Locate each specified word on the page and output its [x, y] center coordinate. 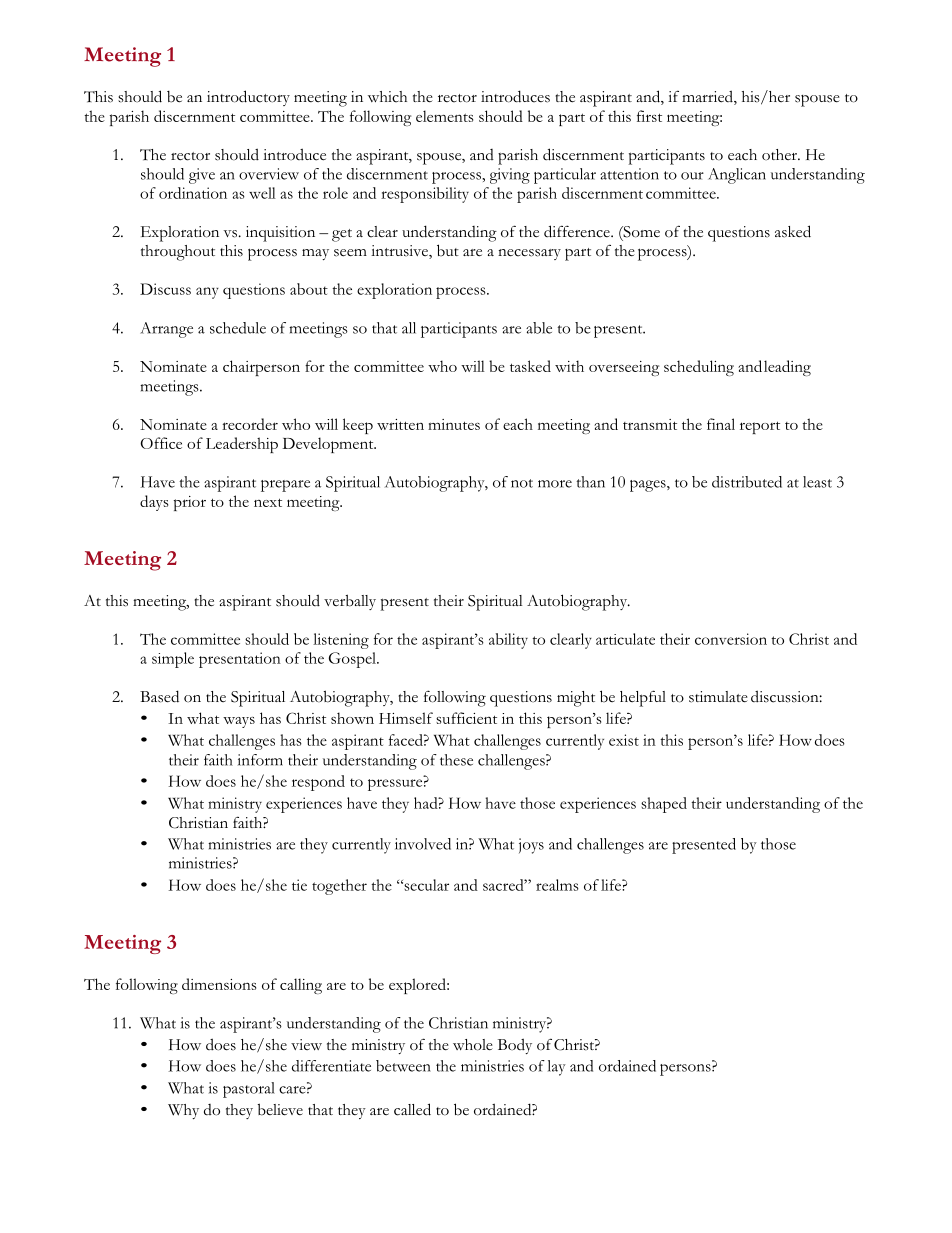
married [708, 97]
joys [531, 846]
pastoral [249, 1090]
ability [508, 641]
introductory [248, 98]
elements [444, 116]
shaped [664, 805]
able [539, 328]
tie [299, 885]
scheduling [699, 368]
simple [173, 660]
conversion [731, 639]
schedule [238, 328]
